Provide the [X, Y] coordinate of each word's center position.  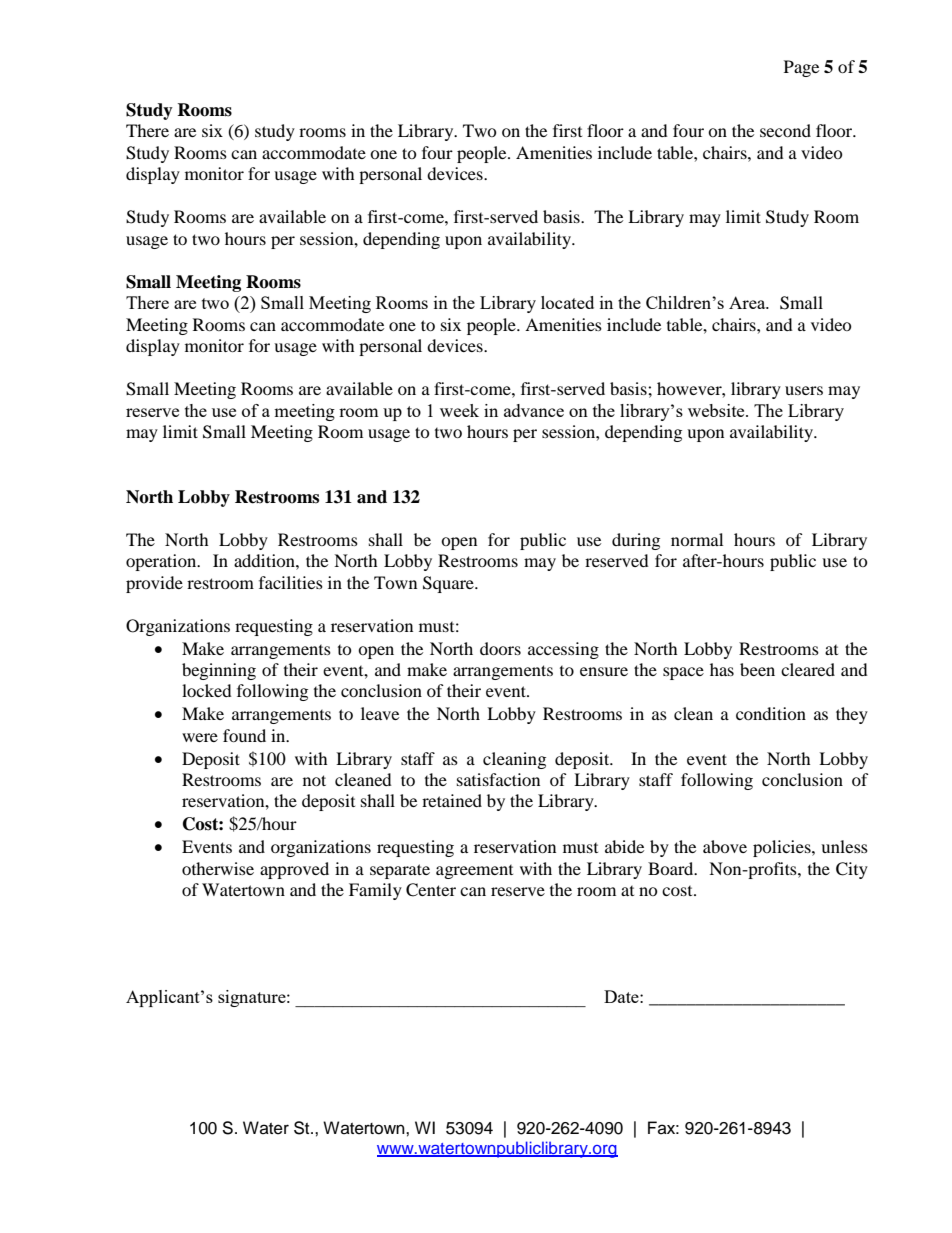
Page [801, 68]
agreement [474, 872]
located [567, 302]
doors [500, 648]
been [757, 669]
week [459, 410]
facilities [291, 582]
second [785, 130]
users [804, 390]
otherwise [218, 868]
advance [534, 410]
